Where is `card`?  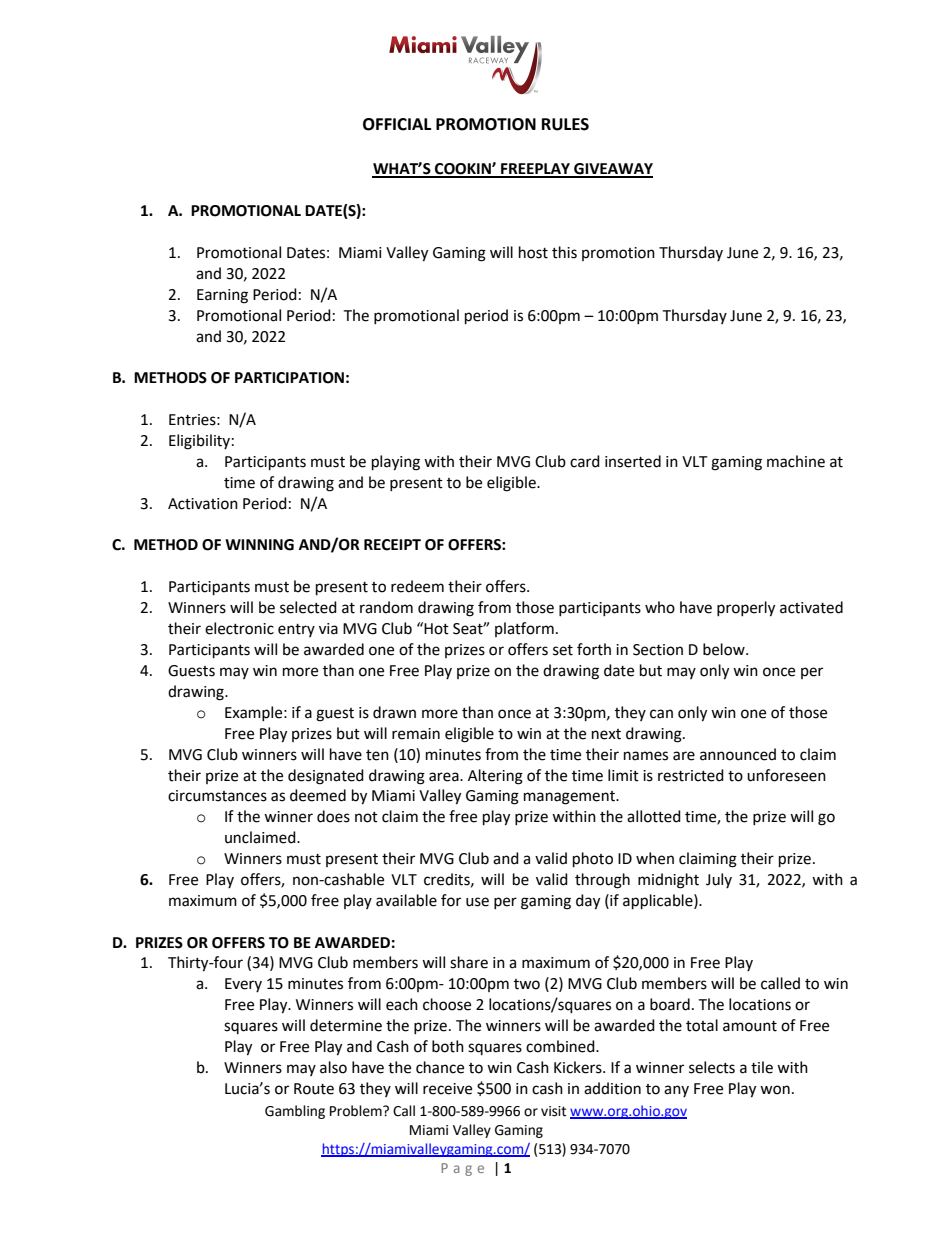
card is located at coordinates (585, 461).
